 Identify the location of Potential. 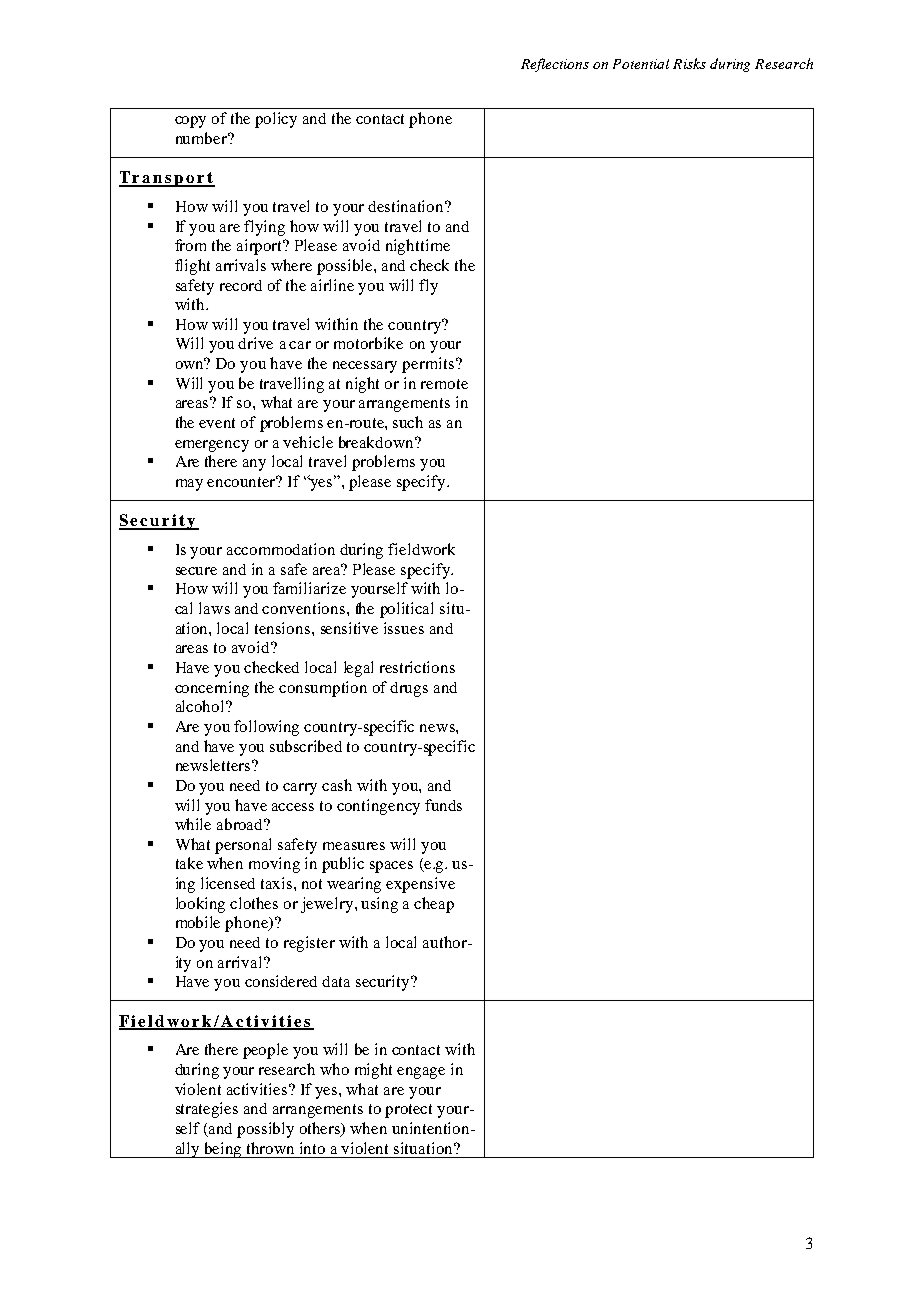
(641, 64).
